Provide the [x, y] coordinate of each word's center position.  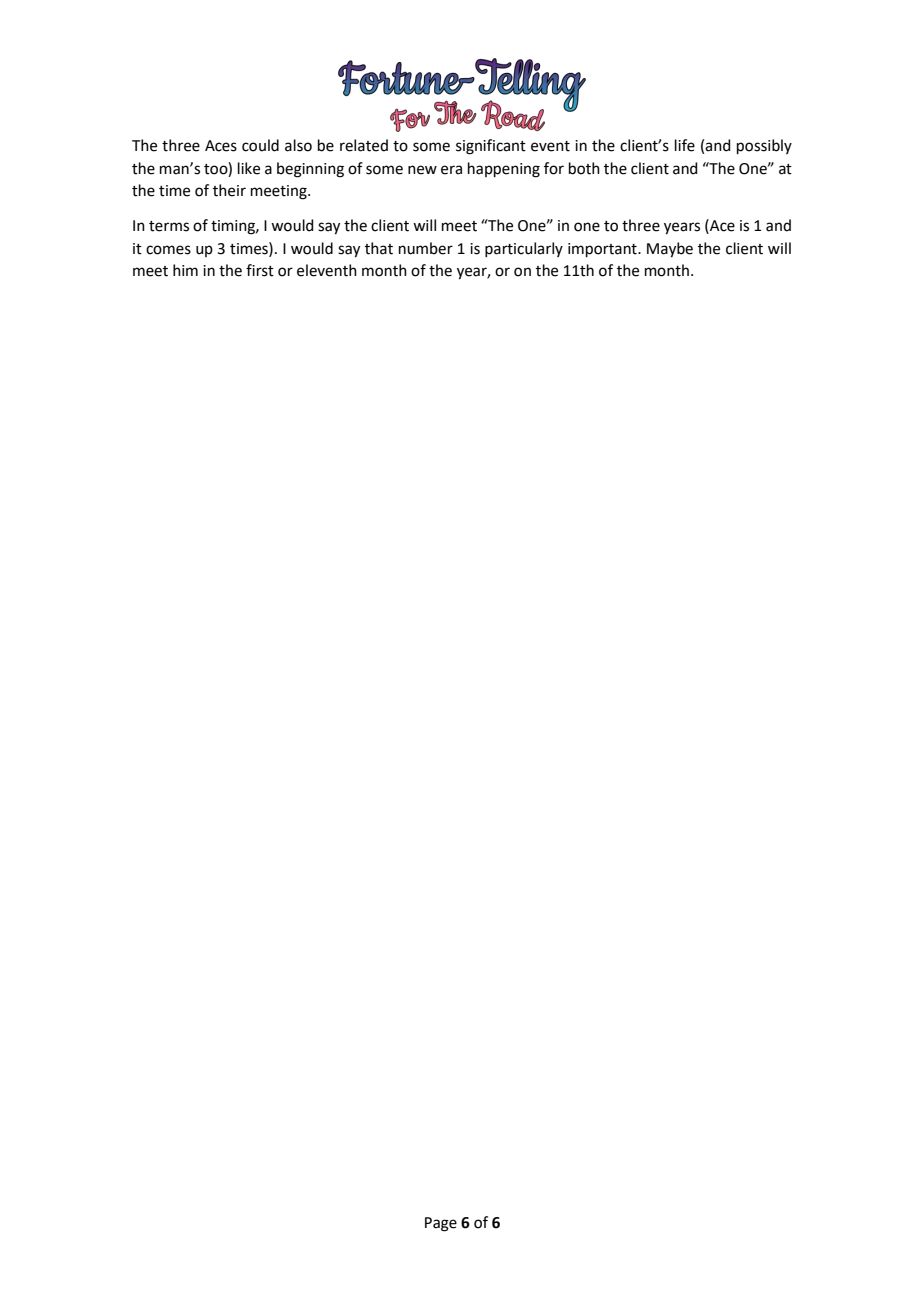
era [451, 170]
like [249, 168]
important [603, 250]
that [379, 248]
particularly [524, 249]
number [426, 248]
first [260, 270]
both [584, 168]
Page [441, 1224]
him [185, 270]
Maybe [670, 250]
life [685, 145]
